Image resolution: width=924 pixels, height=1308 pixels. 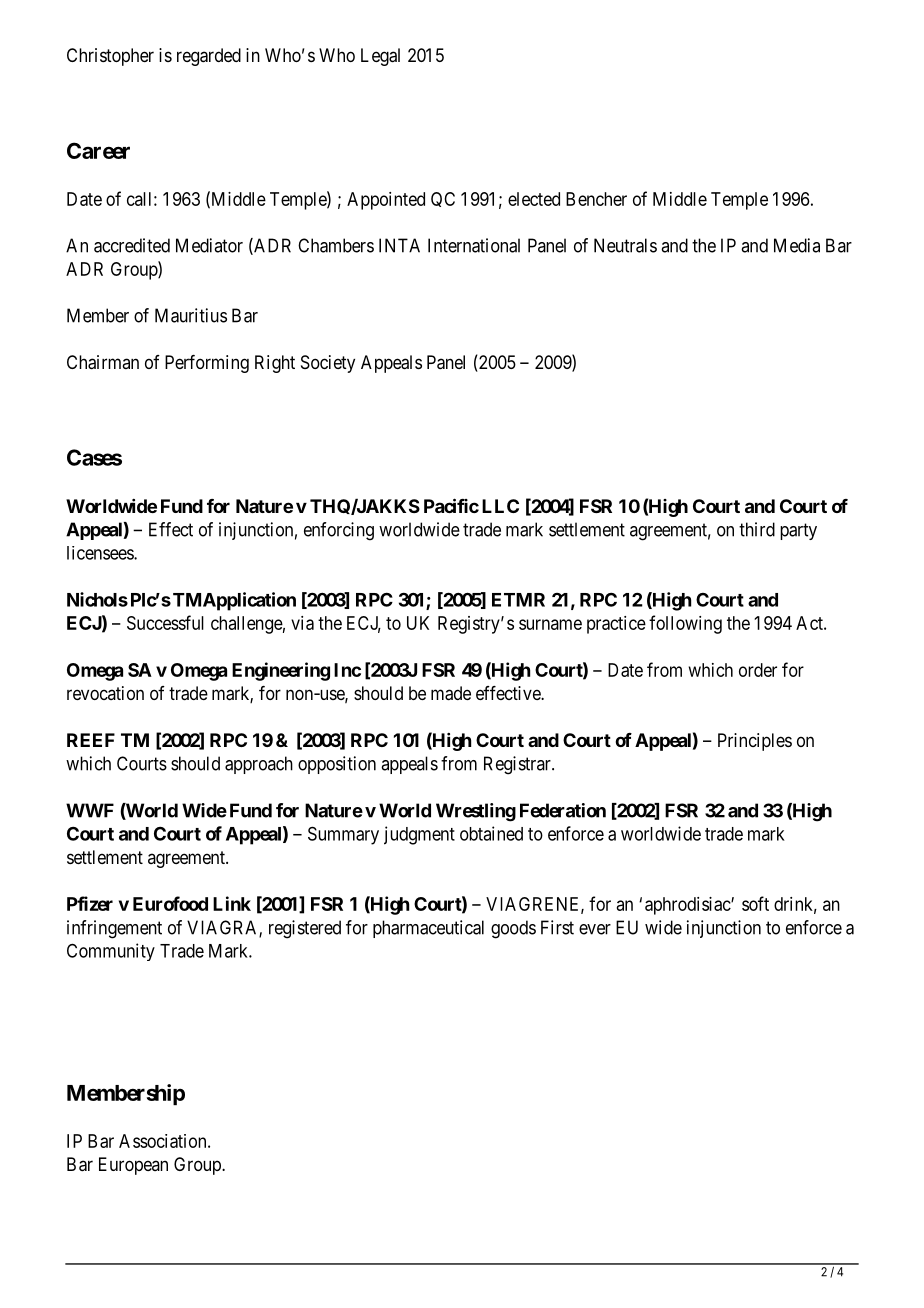 What do you see at coordinates (451, 693) in the screenshot?
I see `made` at bounding box center [451, 693].
